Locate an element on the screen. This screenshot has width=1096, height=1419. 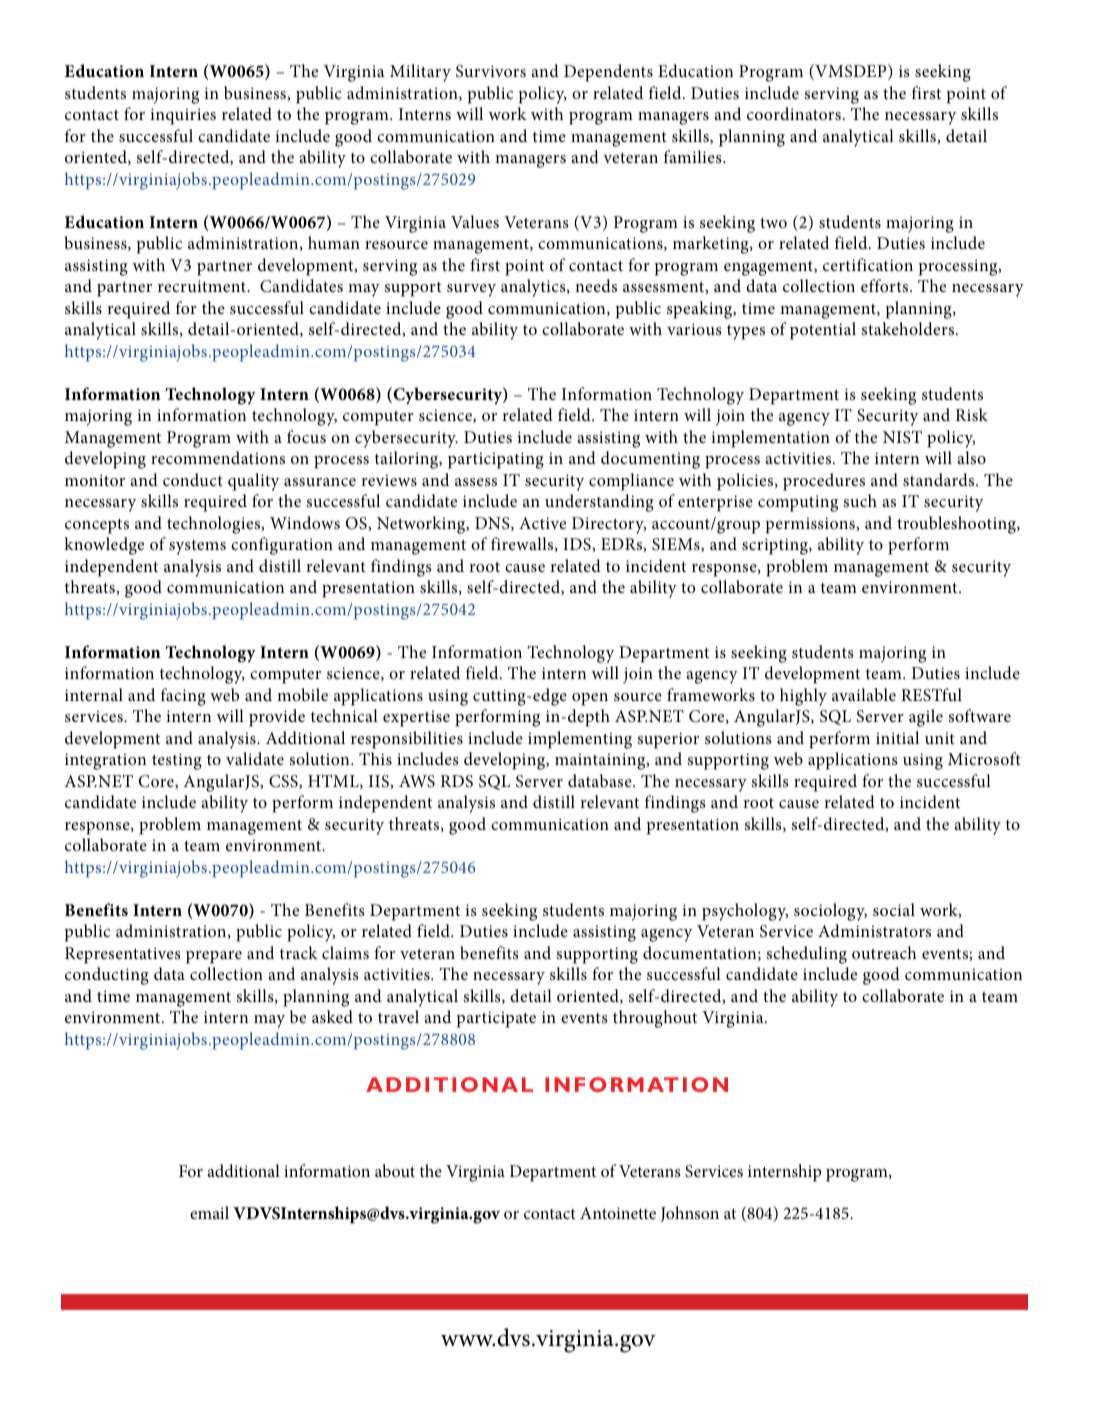
inquiries is located at coordinates (183, 116).
